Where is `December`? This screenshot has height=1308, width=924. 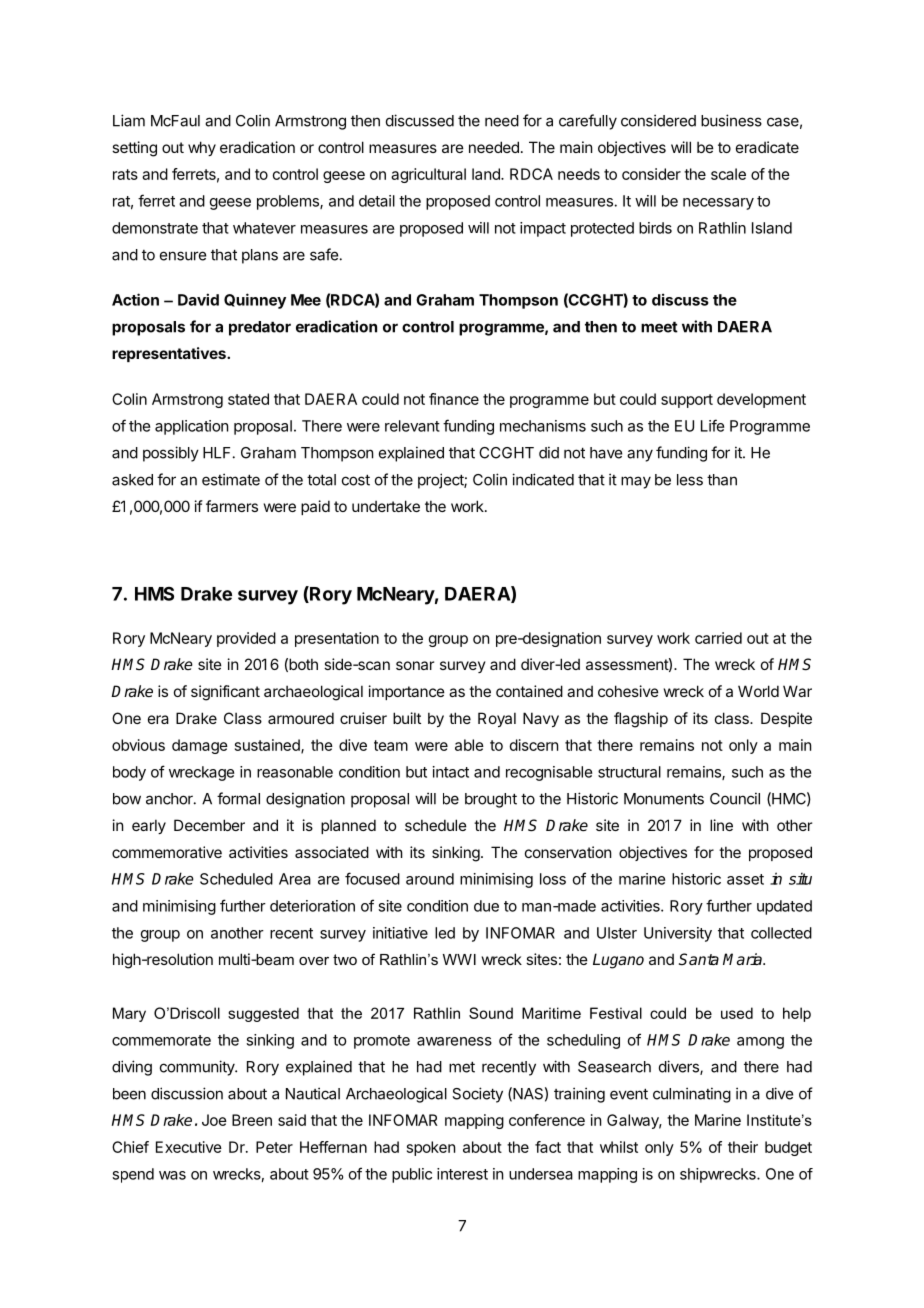
December is located at coordinates (209, 825).
